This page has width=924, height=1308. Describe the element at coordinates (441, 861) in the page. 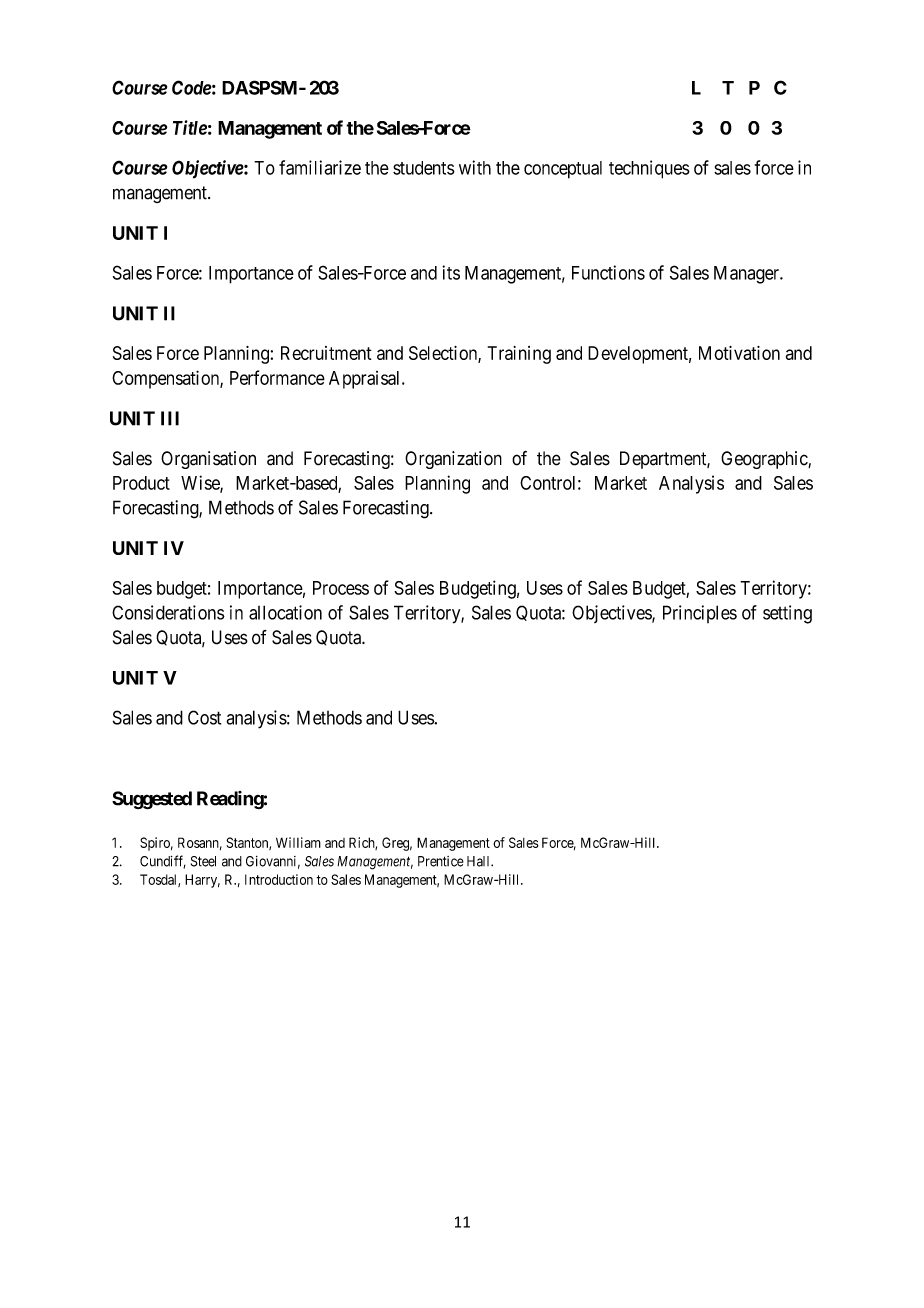

I see `Prentice` at that location.
